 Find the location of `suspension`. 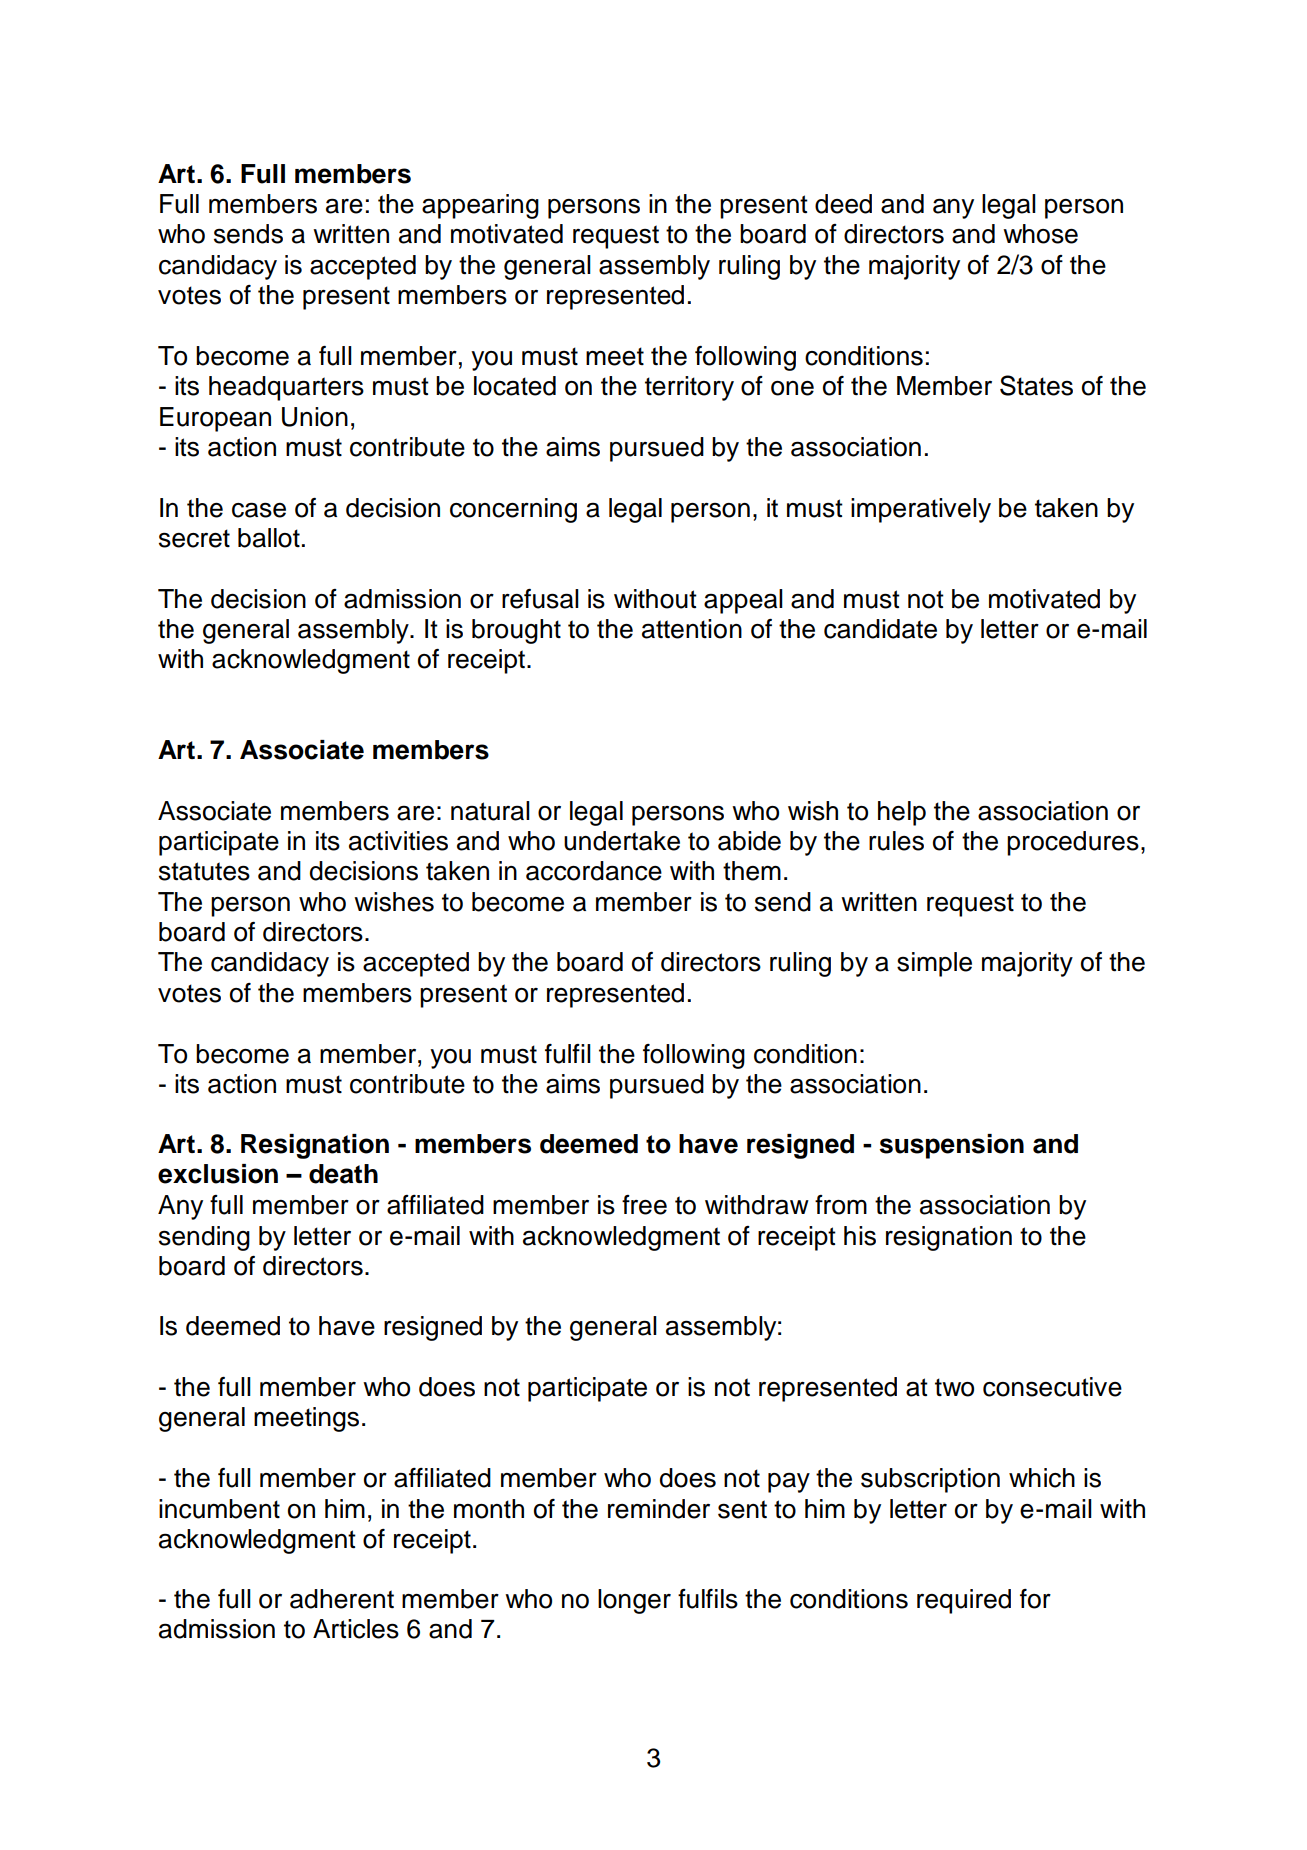

suspension is located at coordinates (951, 1146).
